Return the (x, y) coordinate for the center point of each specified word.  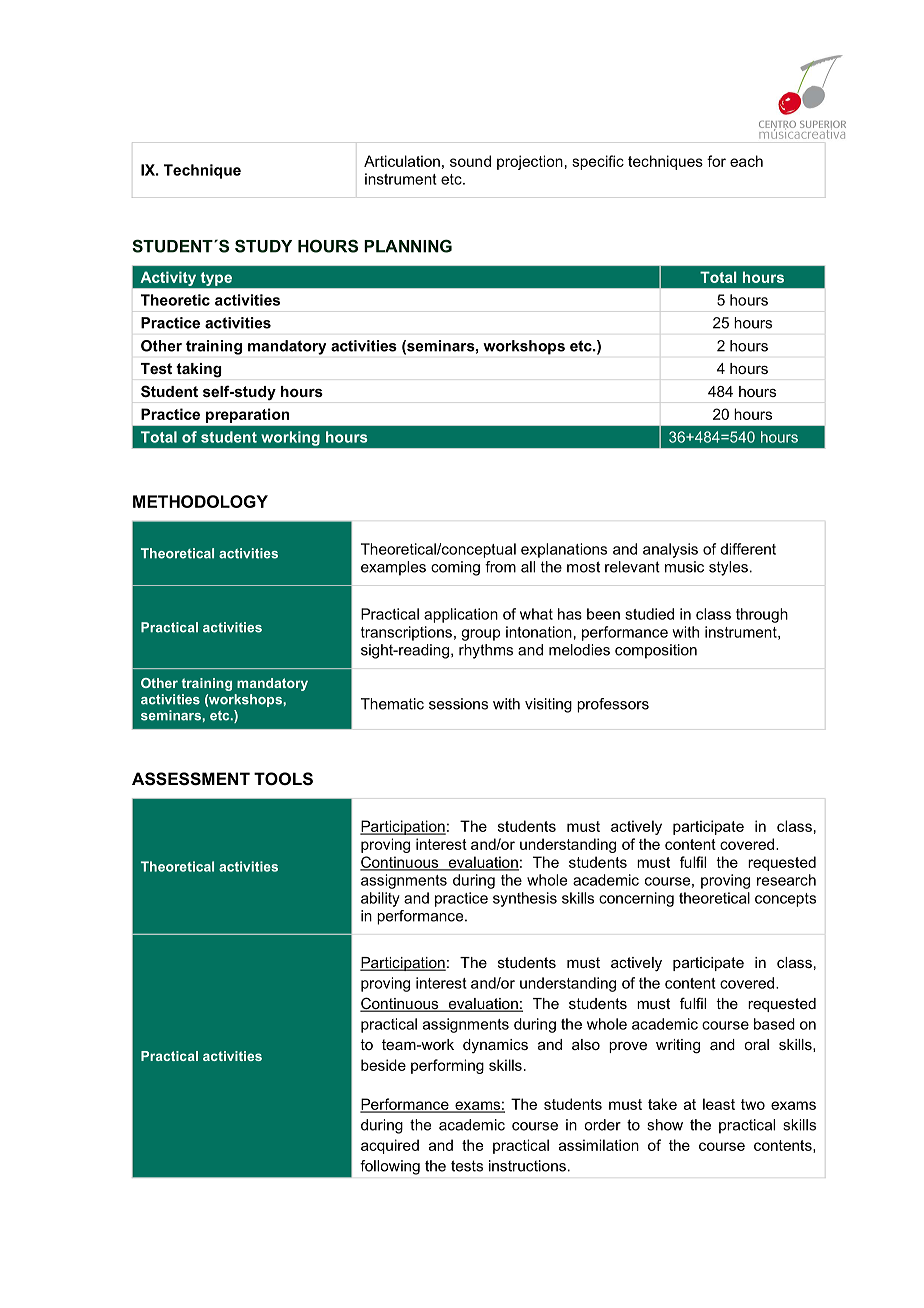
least (719, 1104)
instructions (527, 1166)
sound (470, 161)
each (746, 161)
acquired (390, 1146)
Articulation (402, 161)
